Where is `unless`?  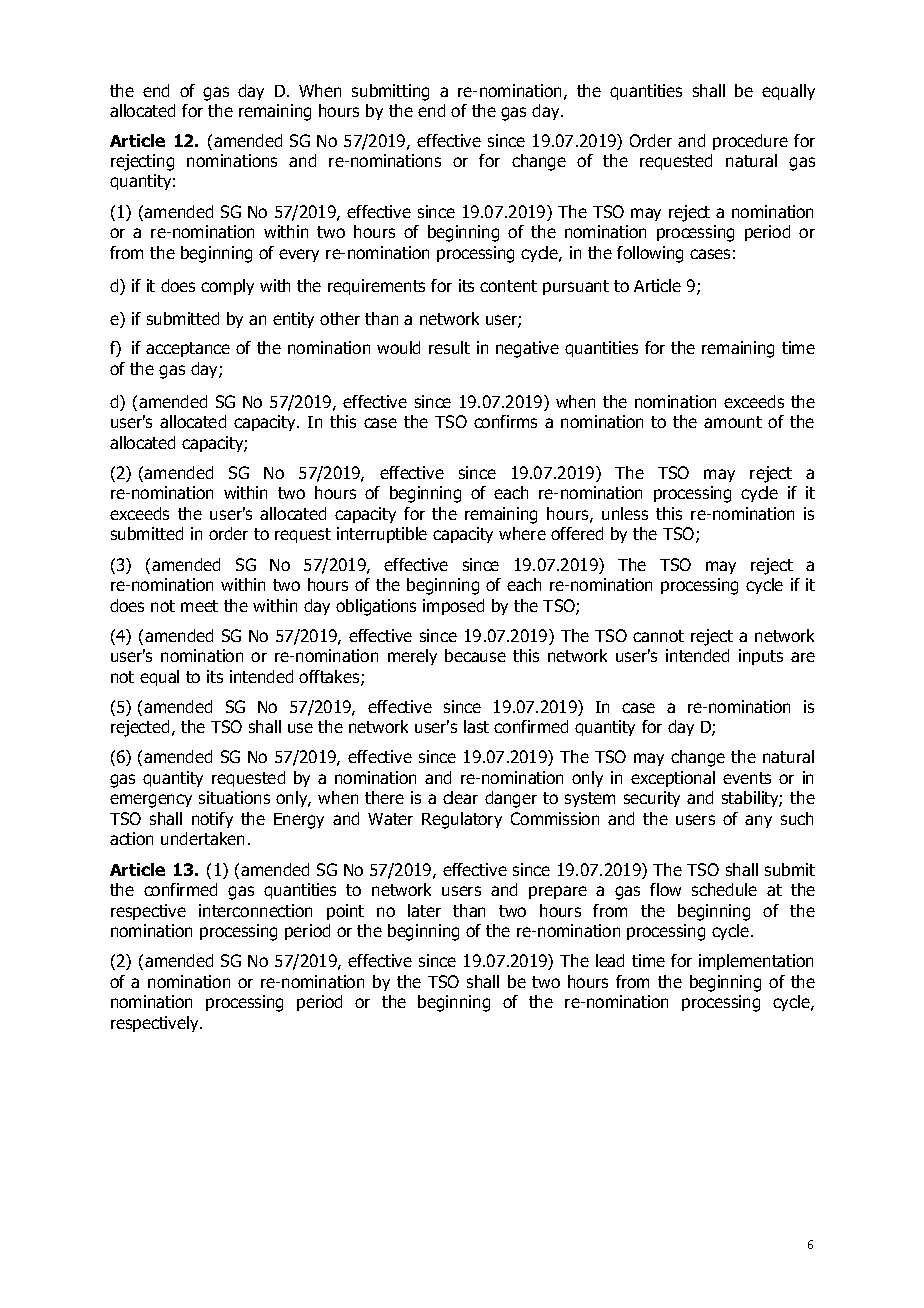 unless is located at coordinates (625, 513).
